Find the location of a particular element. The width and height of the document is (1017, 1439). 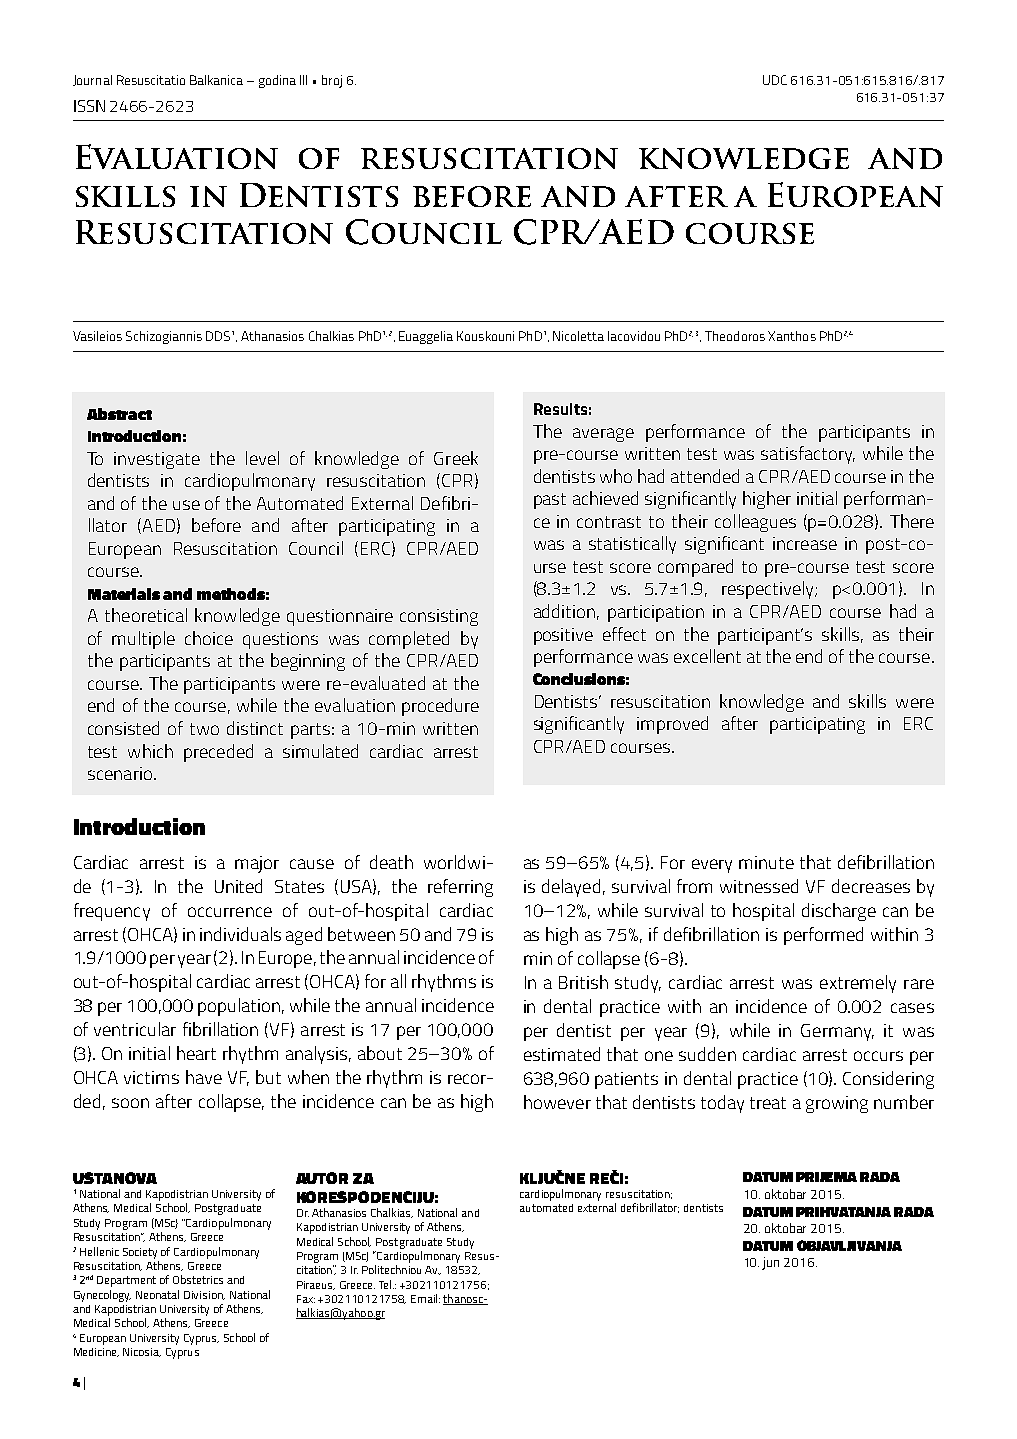

two is located at coordinates (204, 729).
